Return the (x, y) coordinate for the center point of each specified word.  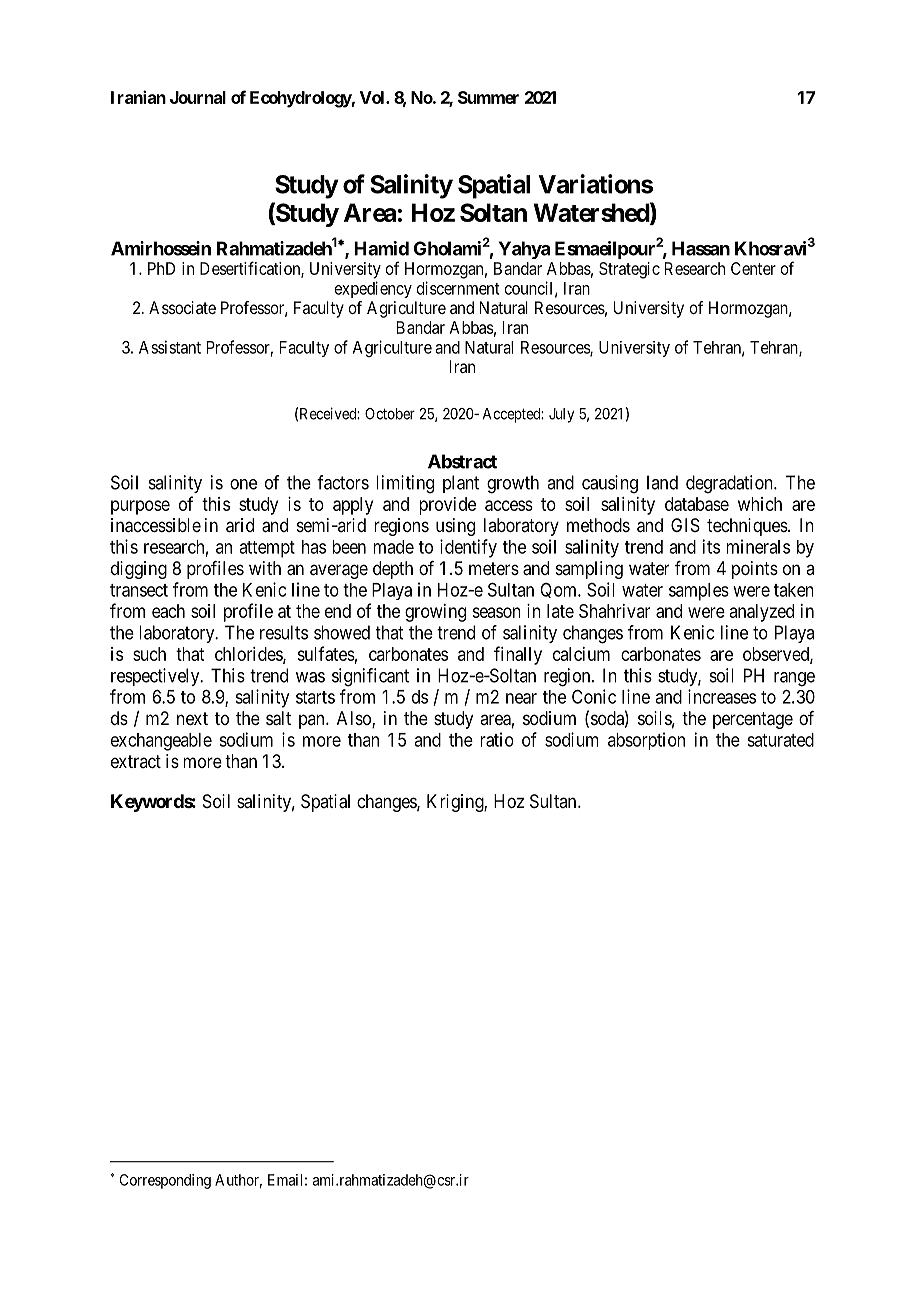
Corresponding (165, 1181)
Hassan (701, 248)
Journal (198, 97)
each (168, 611)
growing (435, 613)
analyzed (762, 613)
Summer (488, 97)
